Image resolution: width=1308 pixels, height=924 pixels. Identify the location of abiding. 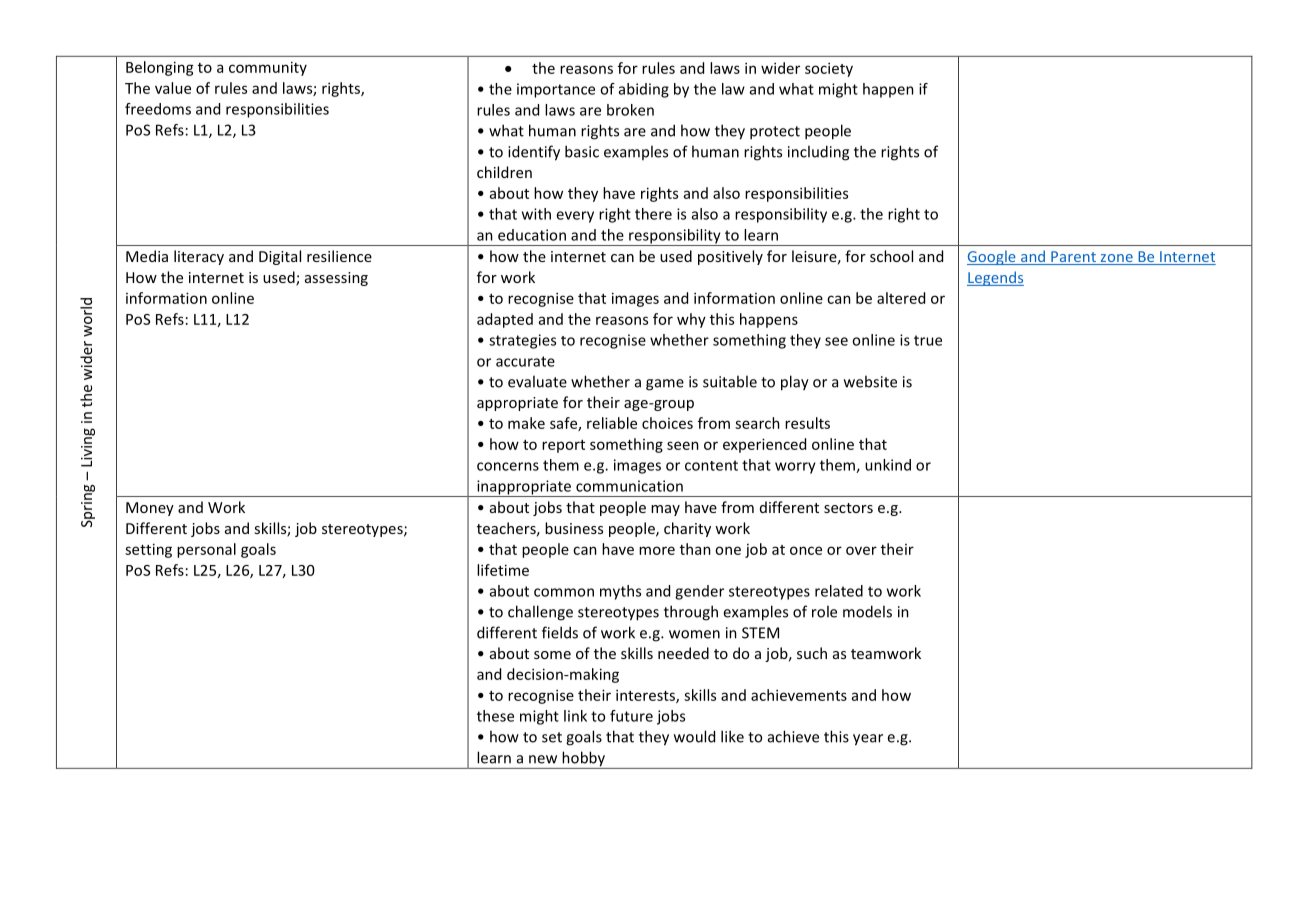
(644, 90).
